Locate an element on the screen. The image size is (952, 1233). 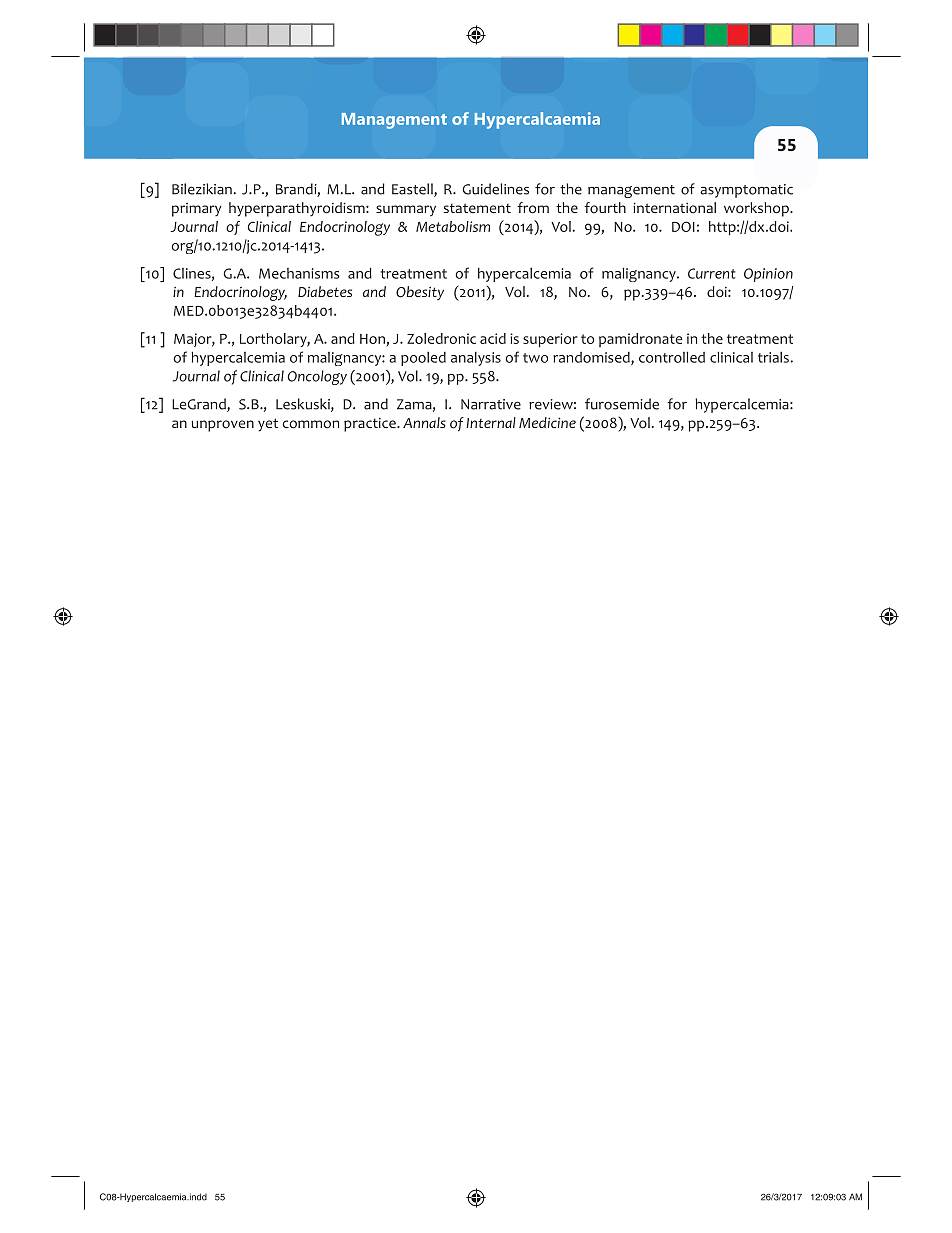
Guidelines is located at coordinates (495, 189).
